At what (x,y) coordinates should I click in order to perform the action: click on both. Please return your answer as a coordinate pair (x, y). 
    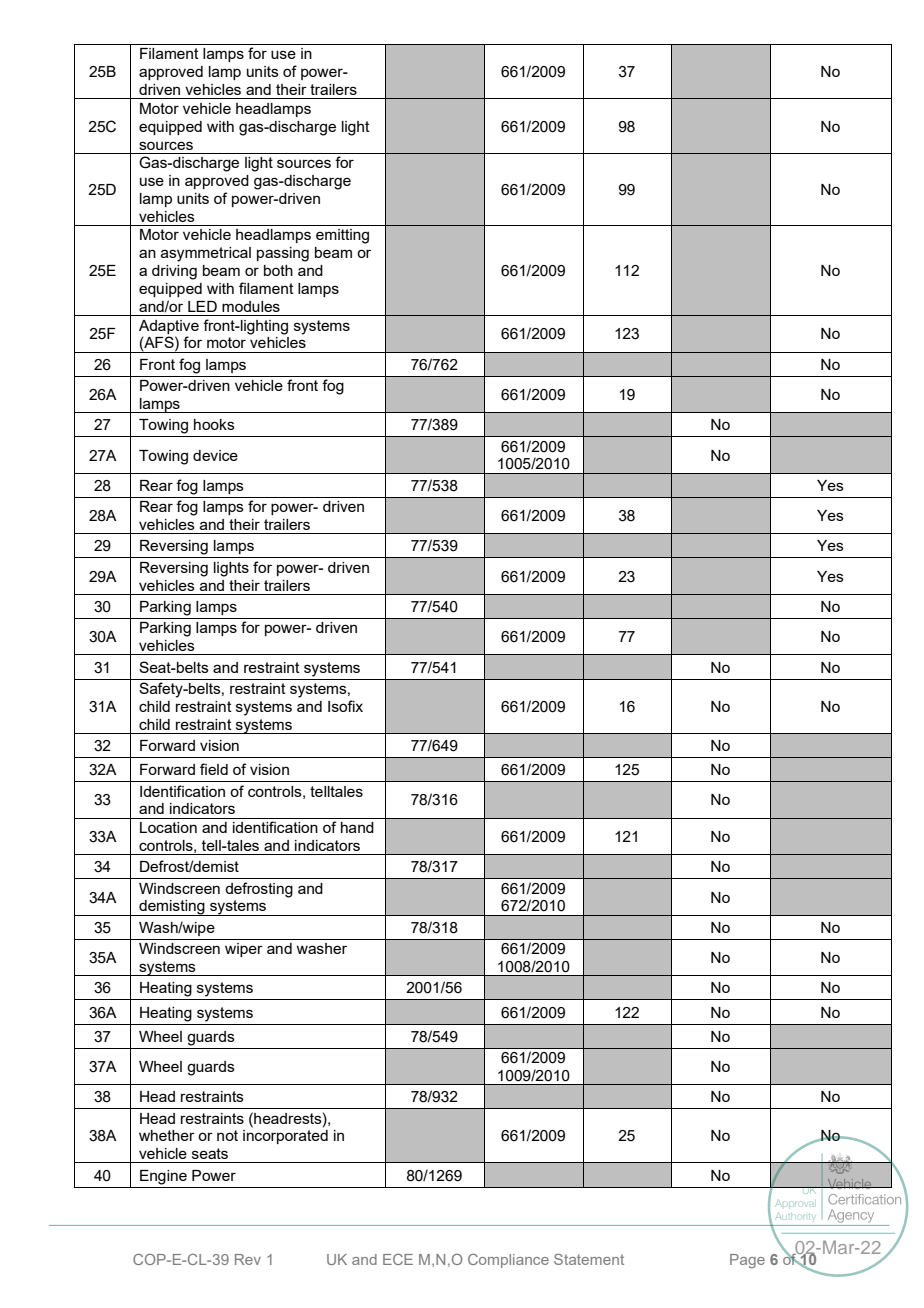
    Looking at the image, I should click on (278, 270).
